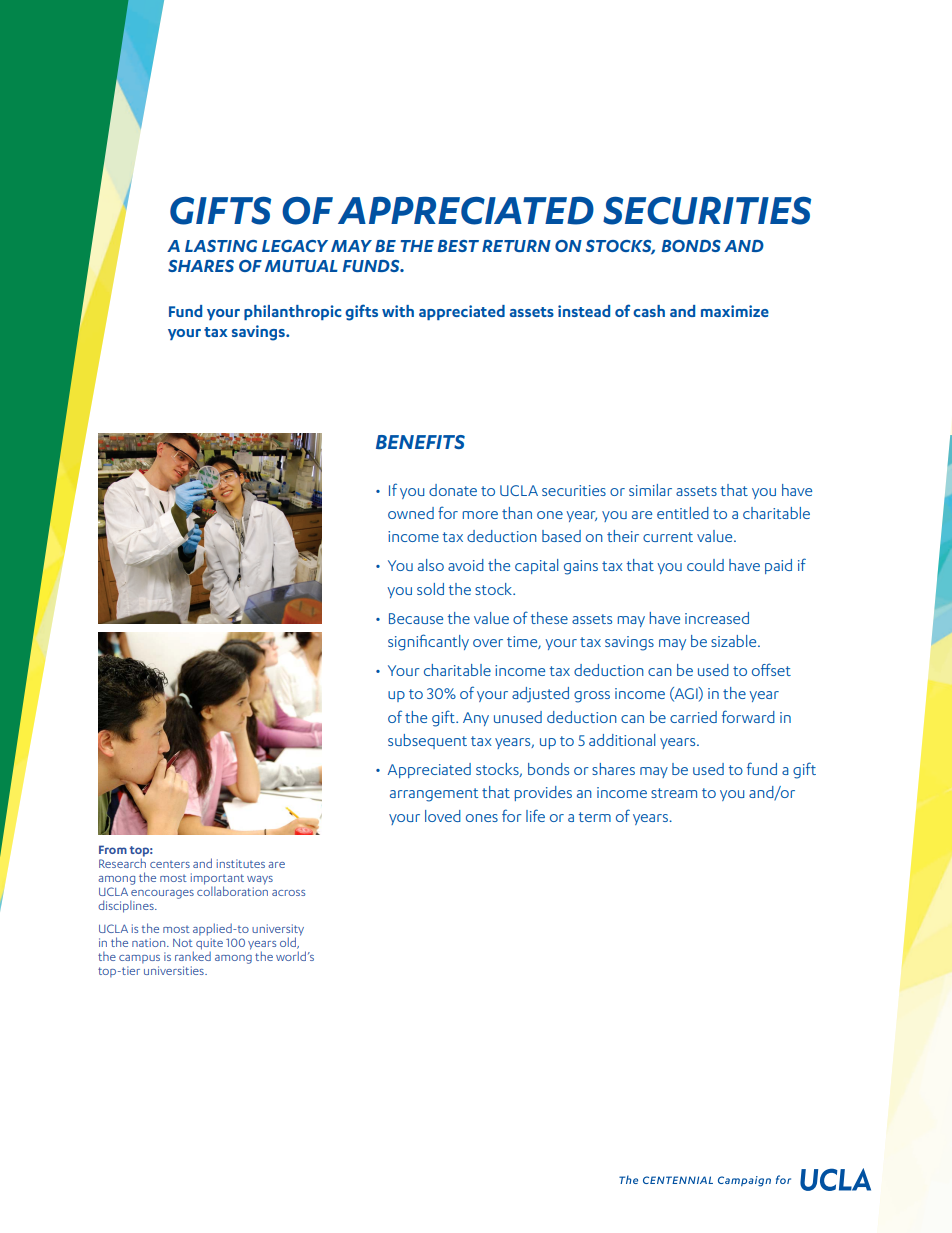  What do you see at coordinates (430, 589) in the page?
I see `sold` at bounding box center [430, 589].
